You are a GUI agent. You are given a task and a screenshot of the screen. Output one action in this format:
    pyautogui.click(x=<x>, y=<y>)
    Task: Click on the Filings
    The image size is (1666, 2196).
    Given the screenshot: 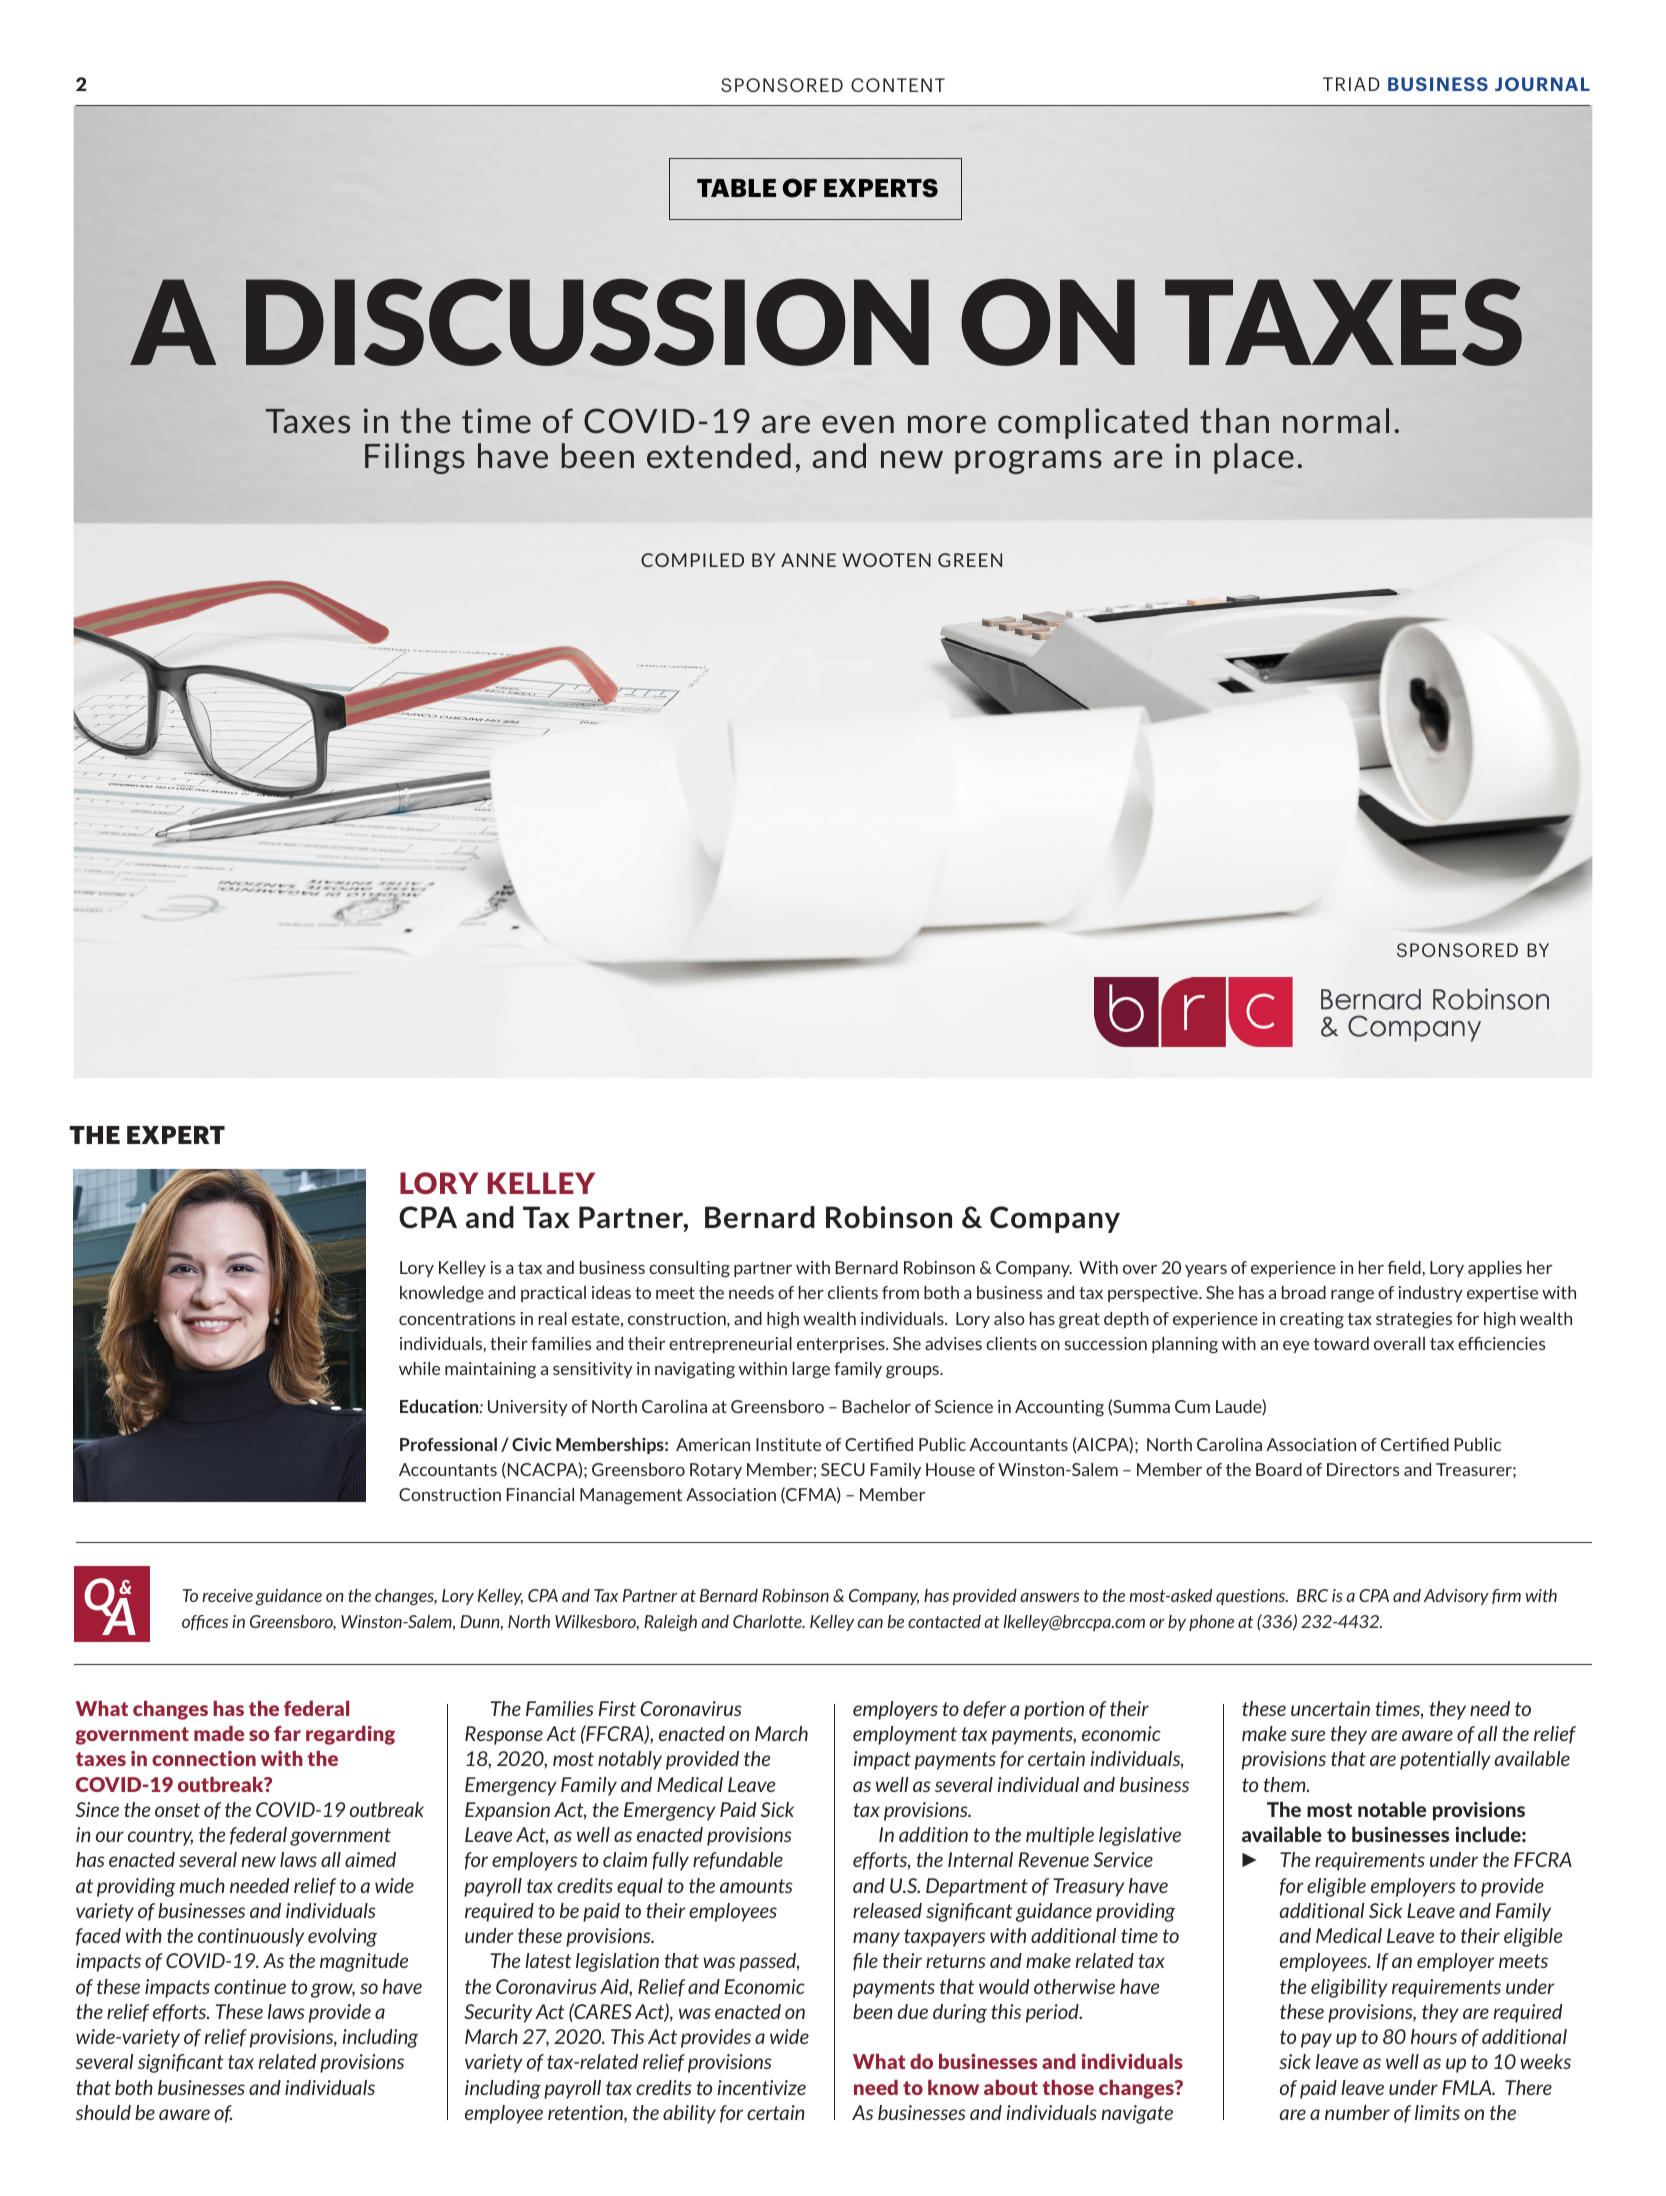 What is the action you would take?
    pyautogui.click(x=415, y=458)
